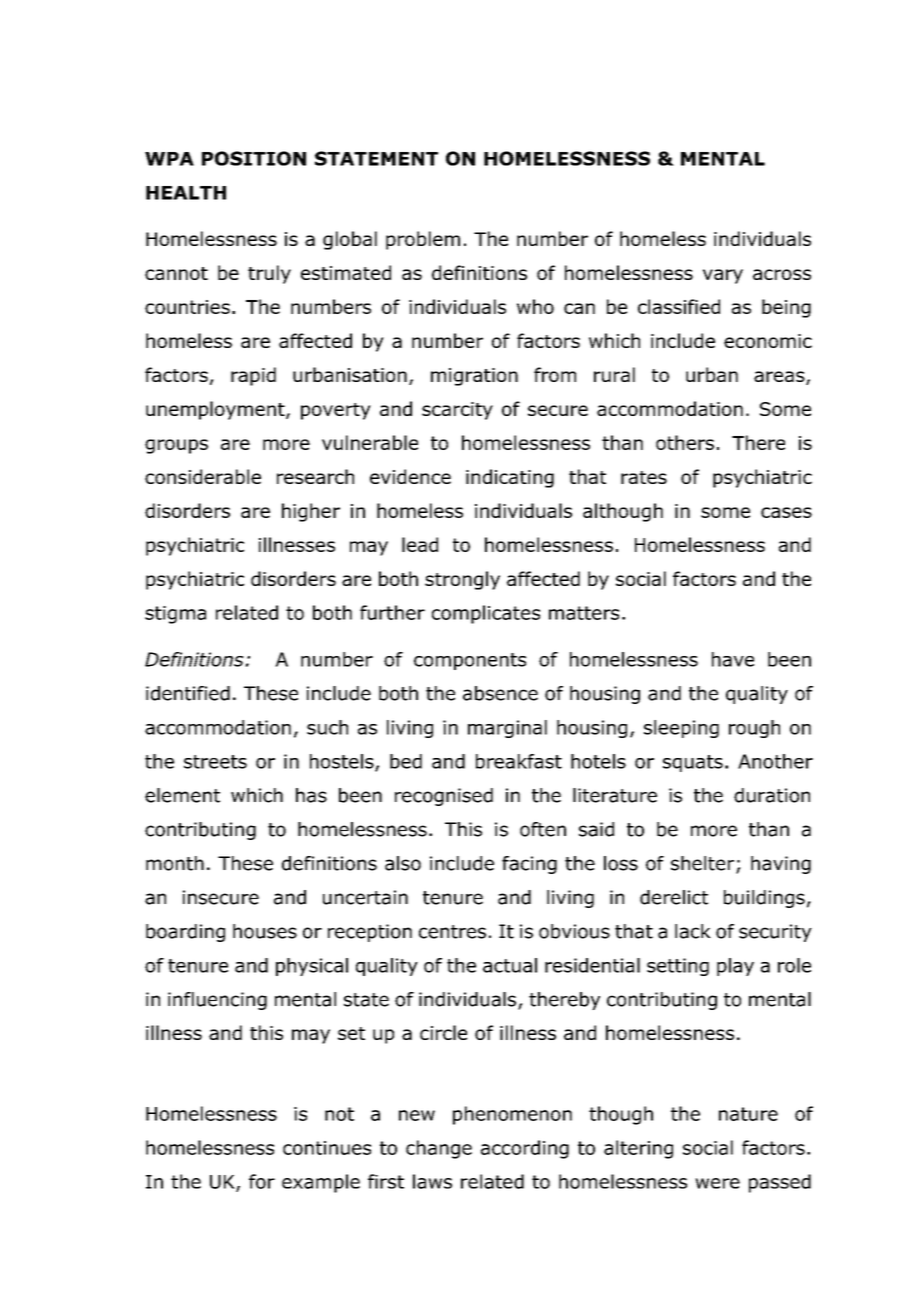  Describe the element at coordinates (444, 797) in the image. I see `recognised` at that location.
